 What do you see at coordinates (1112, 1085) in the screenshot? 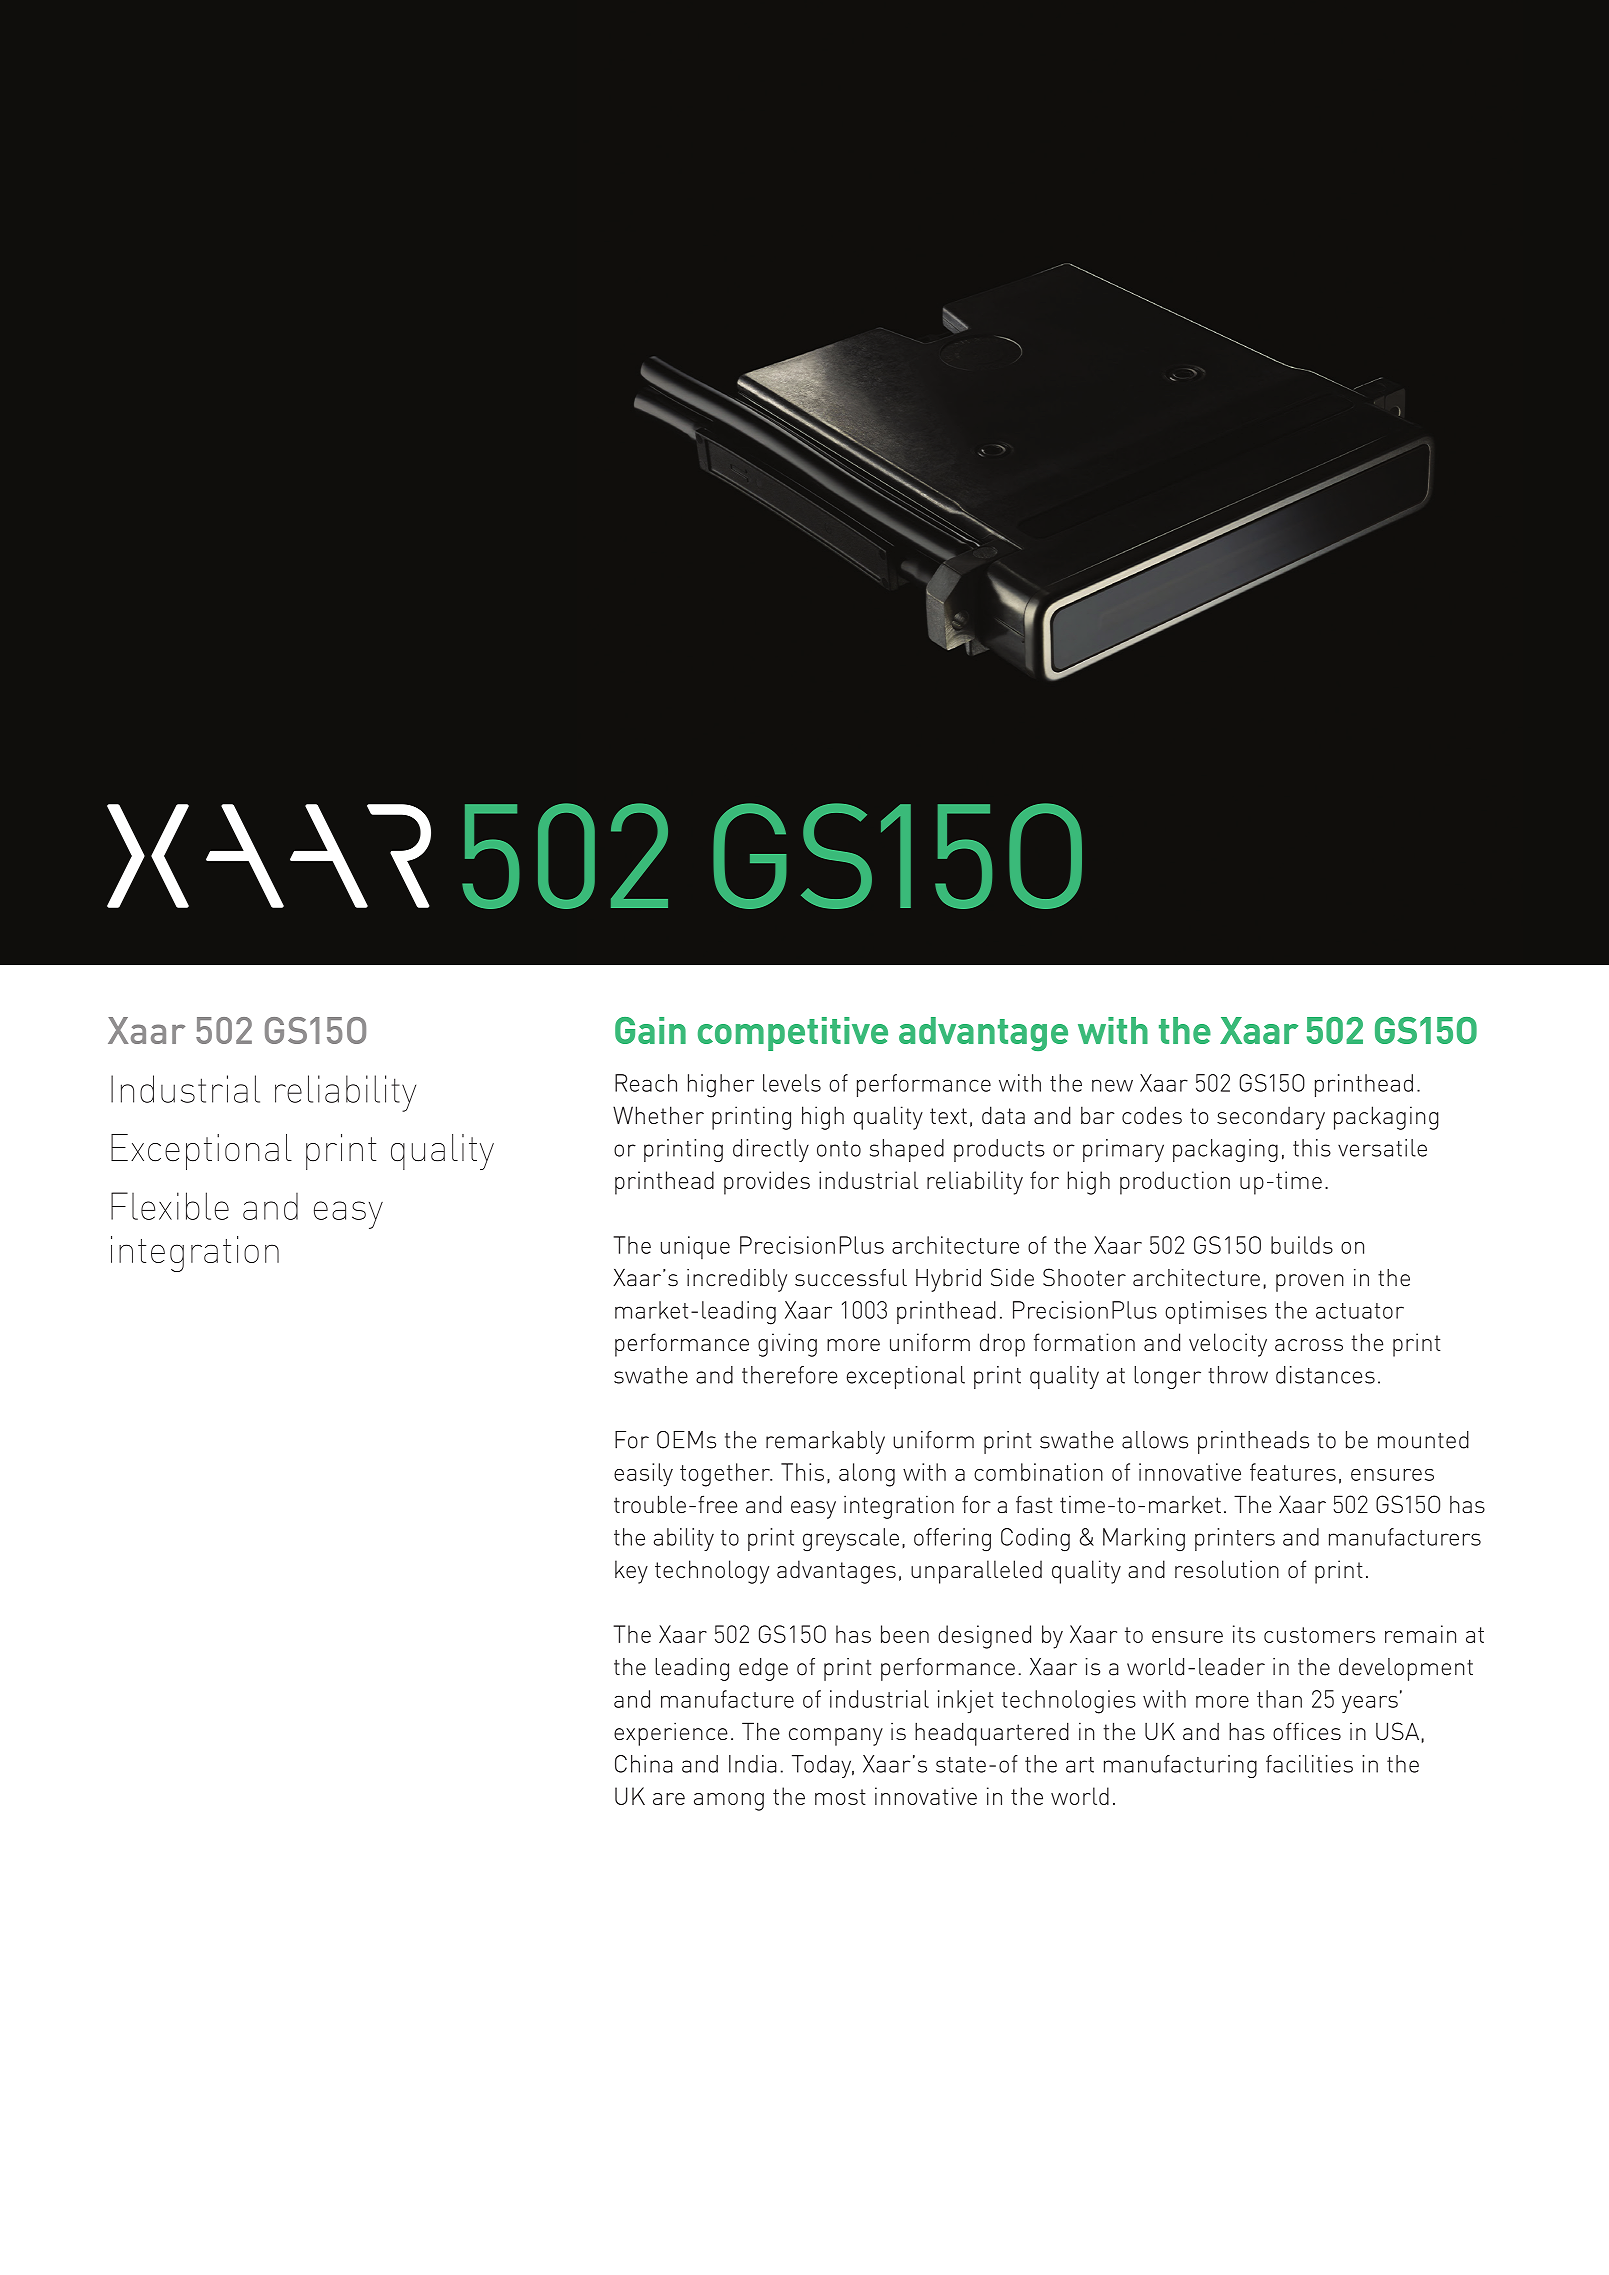
I see `new` at bounding box center [1112, 1085].
